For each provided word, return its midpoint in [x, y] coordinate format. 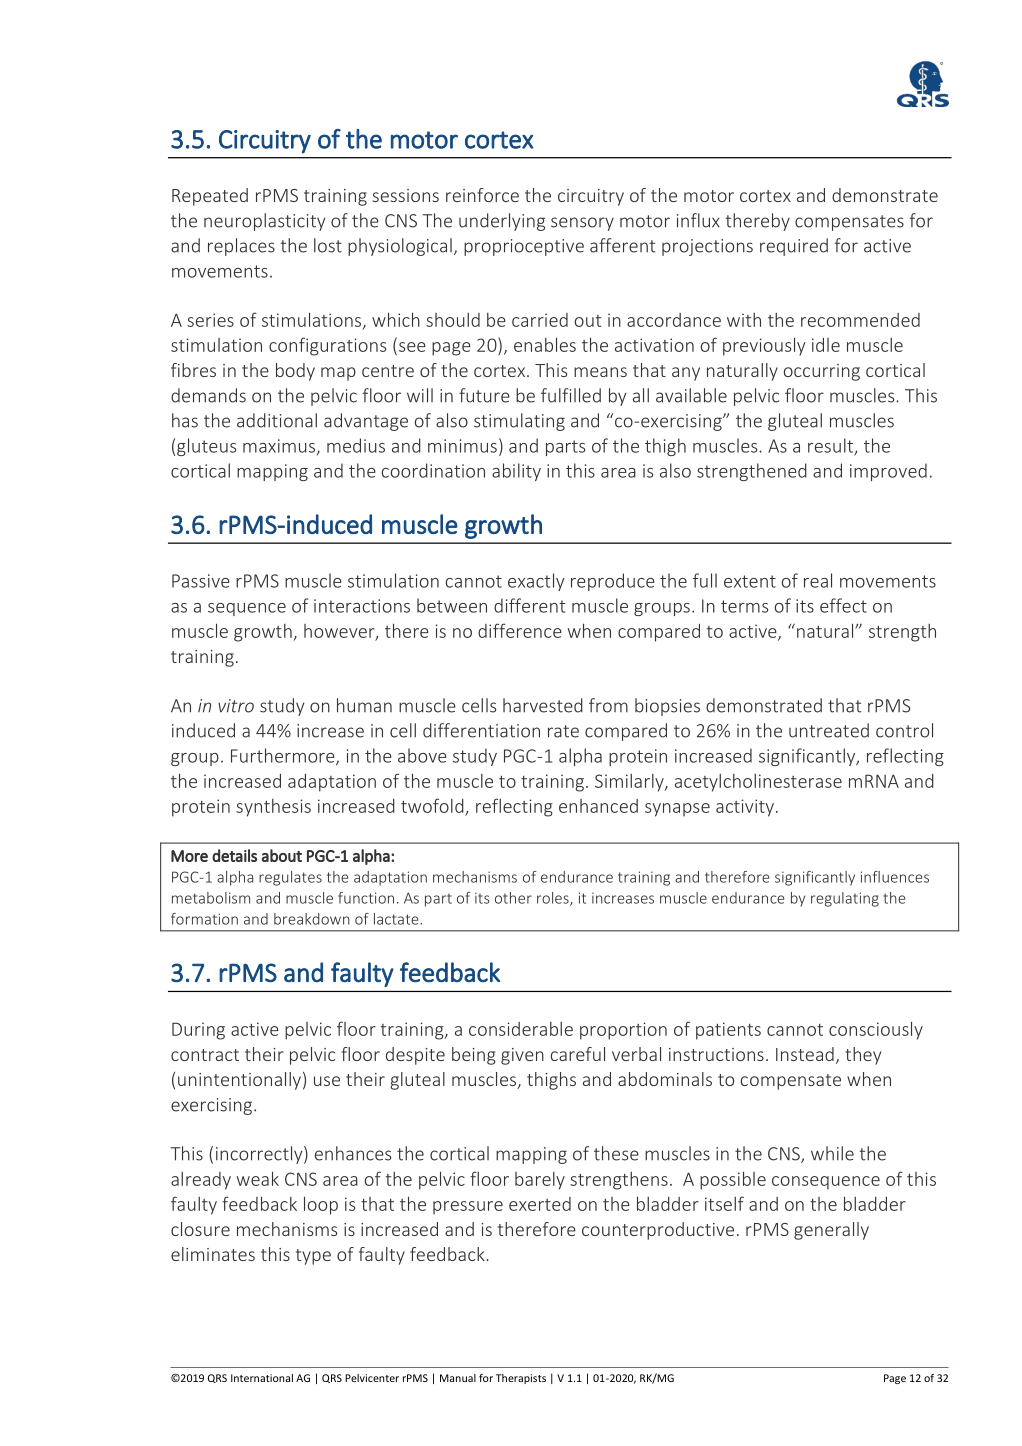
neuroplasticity [264, 222]
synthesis [273, 808]
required [794, 247]
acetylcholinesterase [758, 783]
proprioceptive [524, 247]
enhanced [598, 806]
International [262, 1378]
